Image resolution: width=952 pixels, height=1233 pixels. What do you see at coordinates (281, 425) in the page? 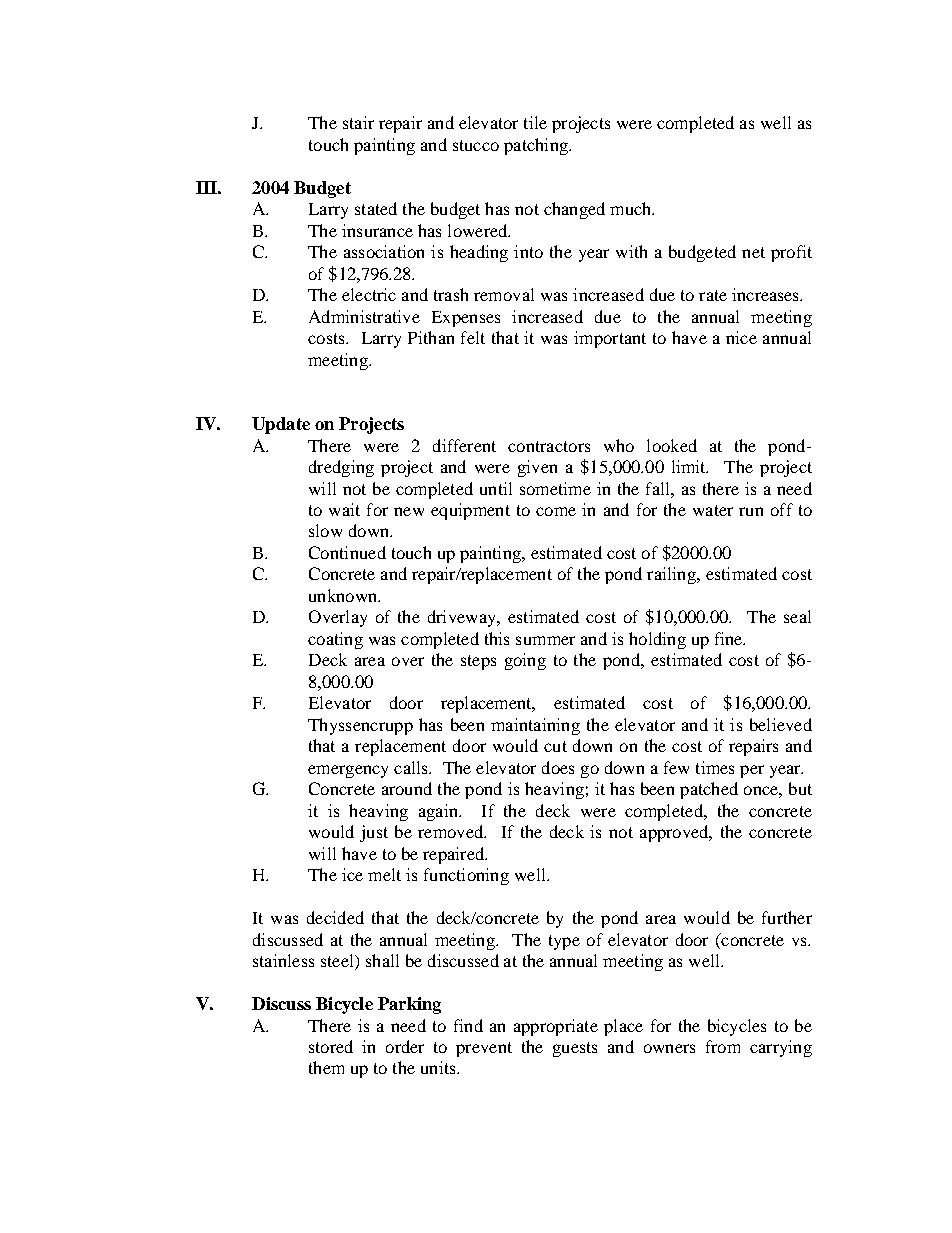
I see `Update` at bounding box center [281, 425].
